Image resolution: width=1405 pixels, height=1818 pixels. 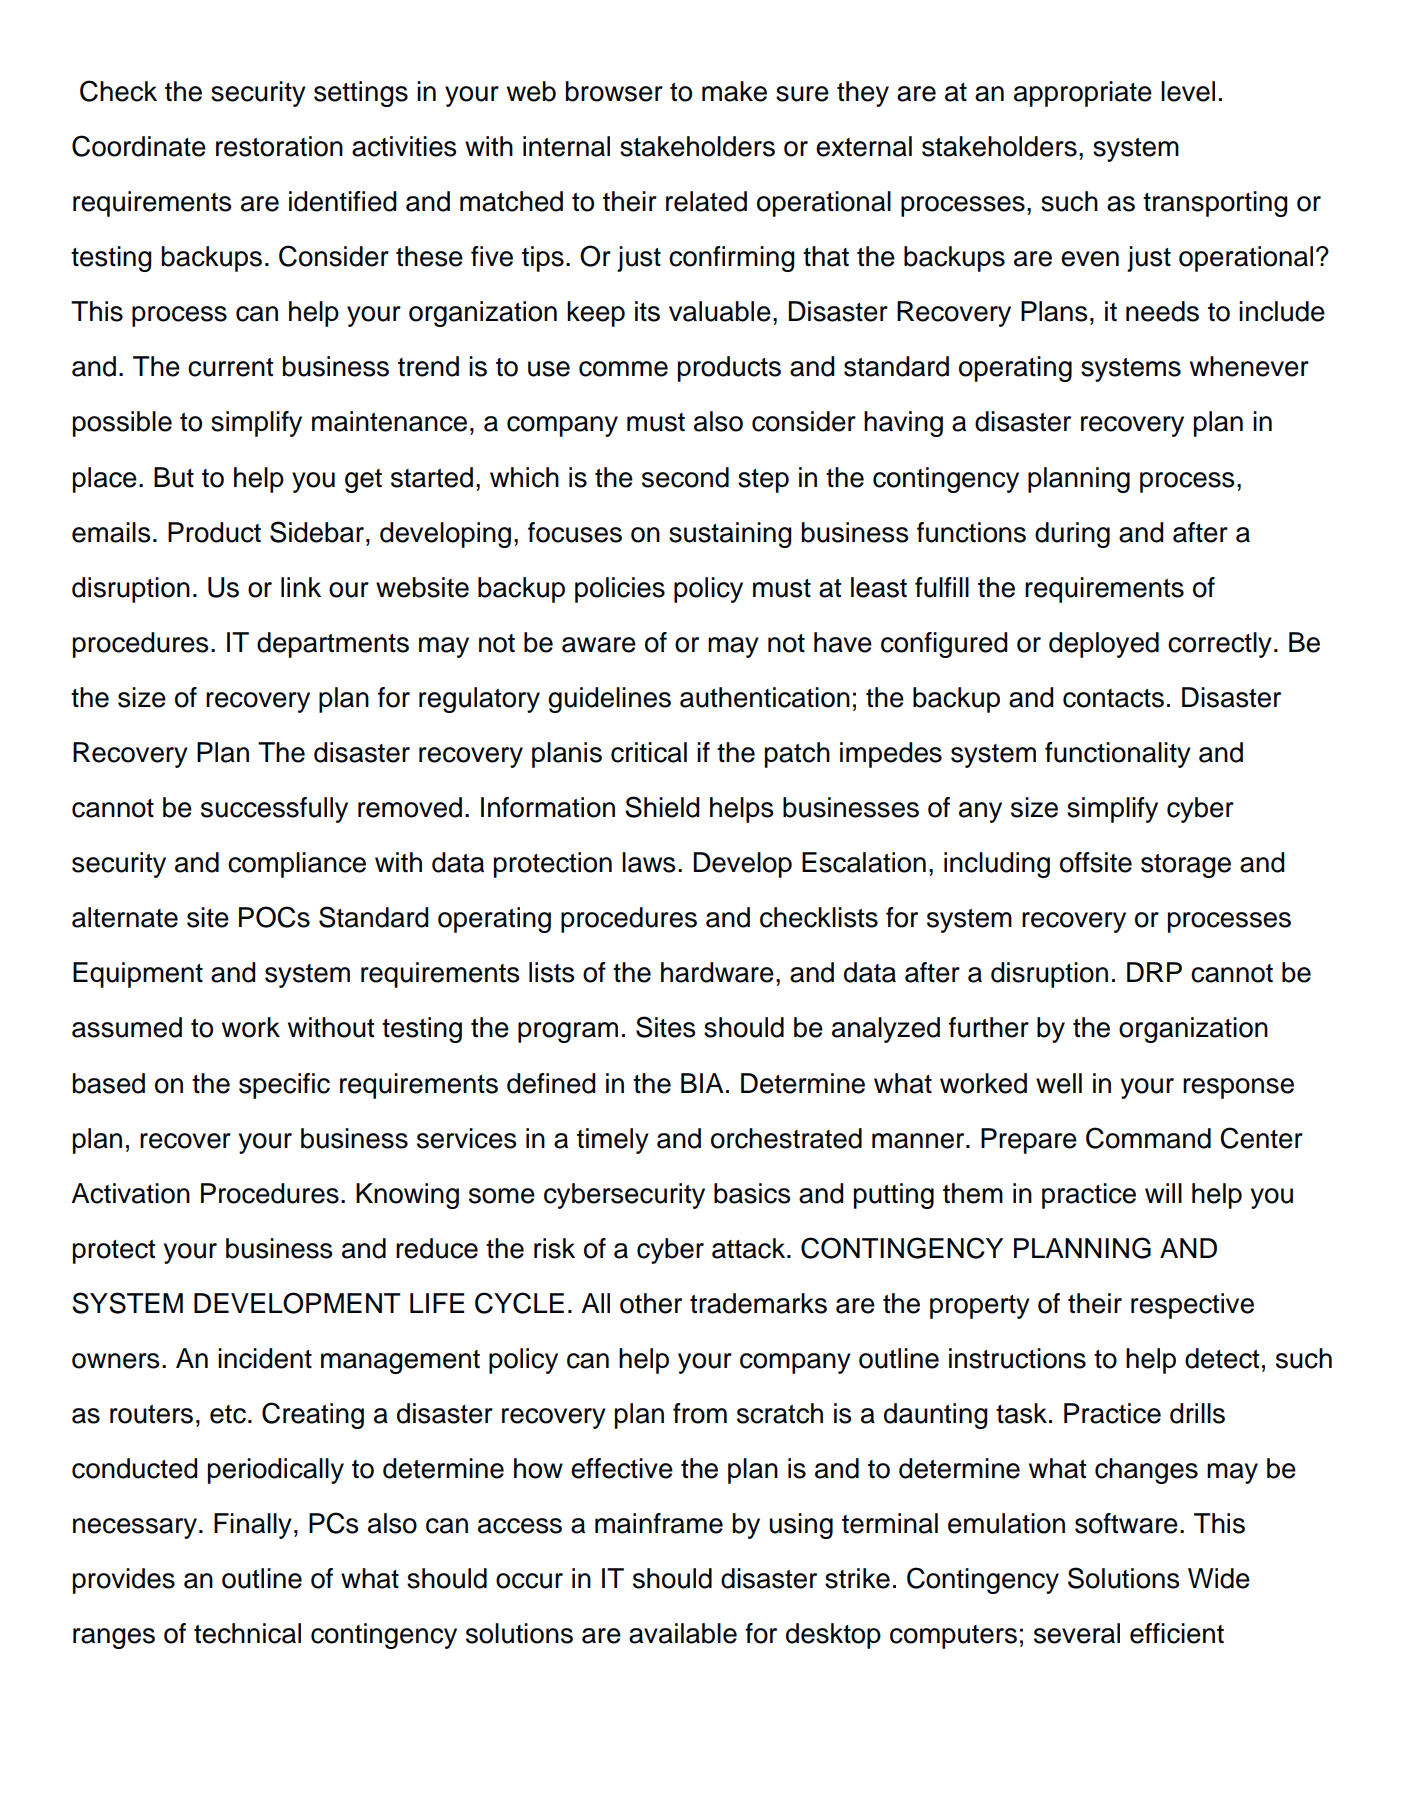 I want to click on available, so click(x=683, y=1633).
